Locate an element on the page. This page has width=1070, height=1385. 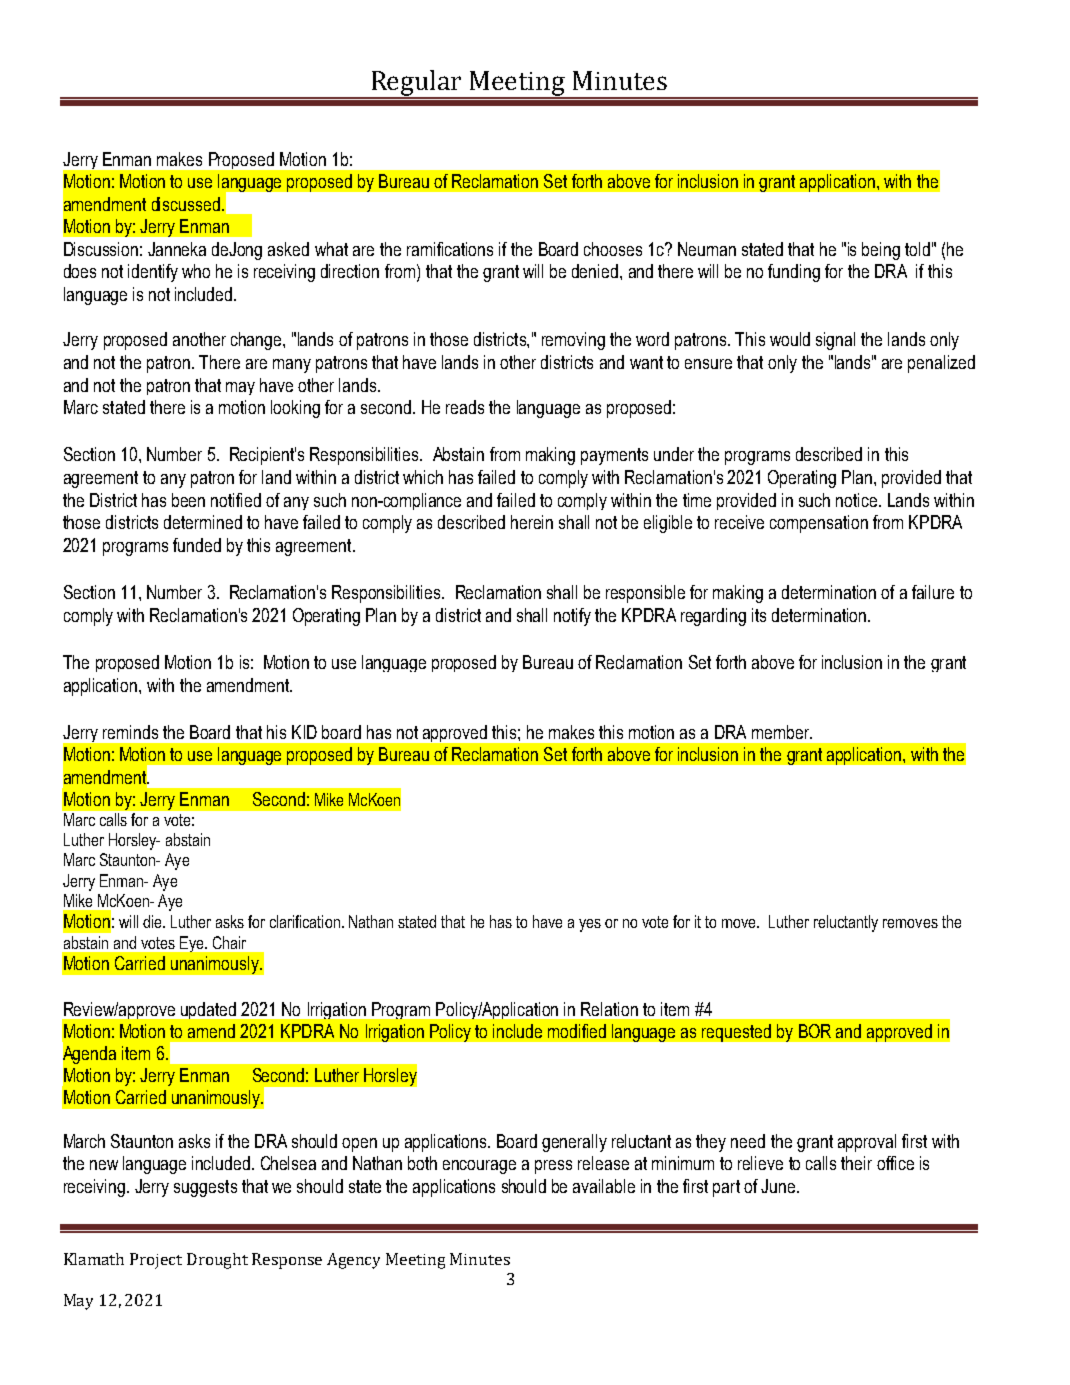
Regular is located at coordinates (417, 84).
